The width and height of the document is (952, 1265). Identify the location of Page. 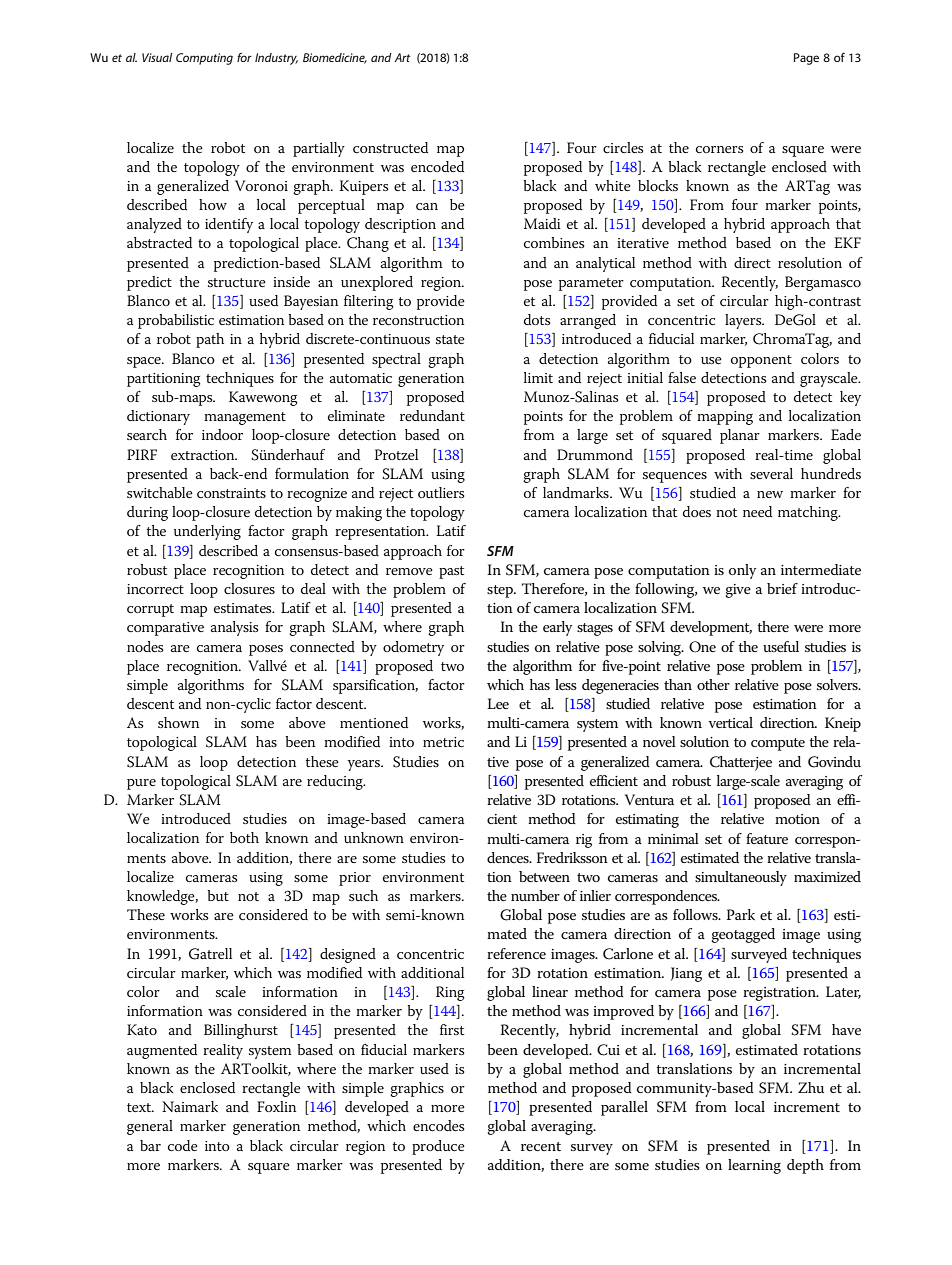
(806, 59).
